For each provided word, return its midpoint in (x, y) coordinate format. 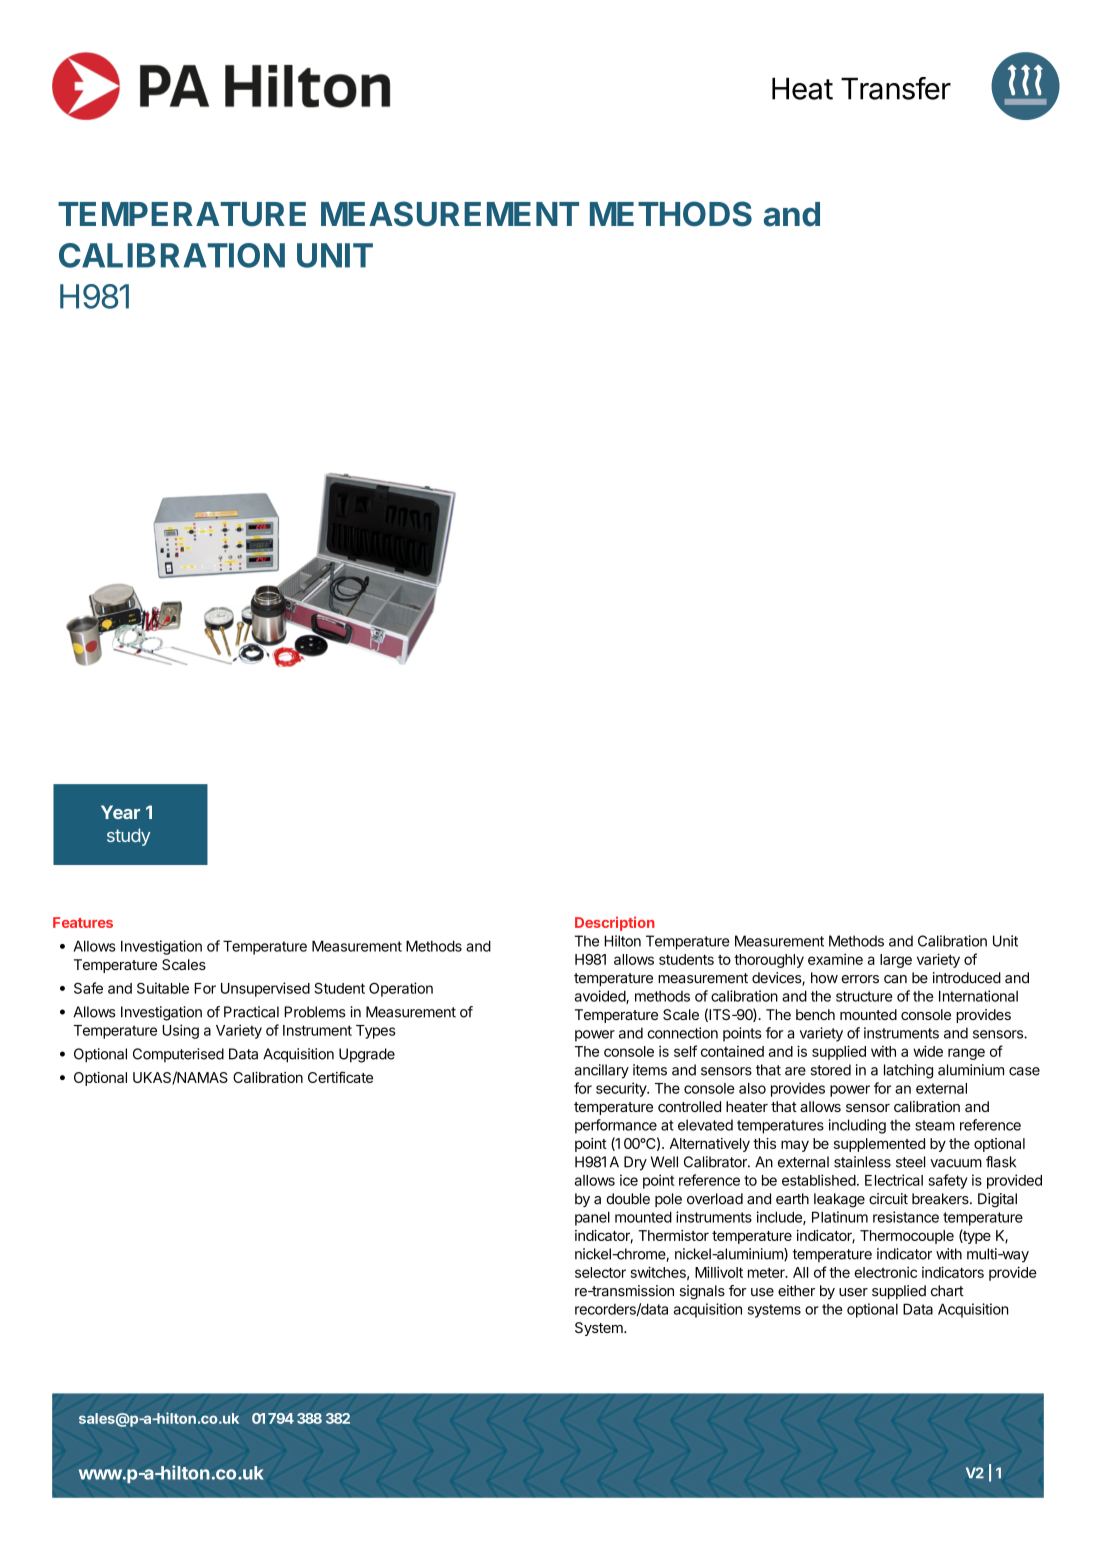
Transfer (896, 88)
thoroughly (769, 961)
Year (120, 812)
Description (615, 924)
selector (600, 1272)
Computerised (178, 1055)
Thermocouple (907, 1237)
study (128, 837)
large (896, 961)
